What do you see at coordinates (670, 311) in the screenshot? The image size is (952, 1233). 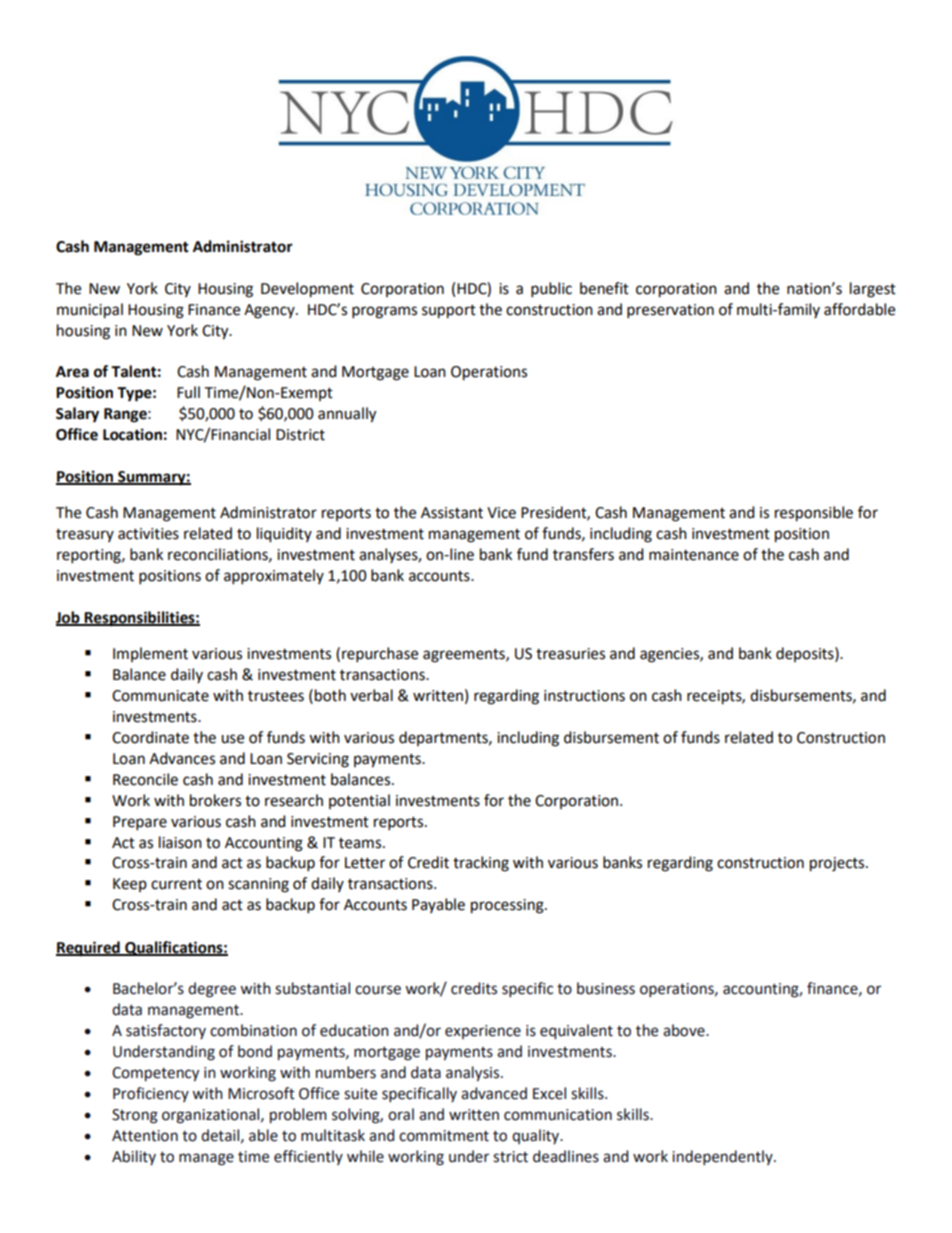 I see `preservation` at bounding box center [670, 311].
